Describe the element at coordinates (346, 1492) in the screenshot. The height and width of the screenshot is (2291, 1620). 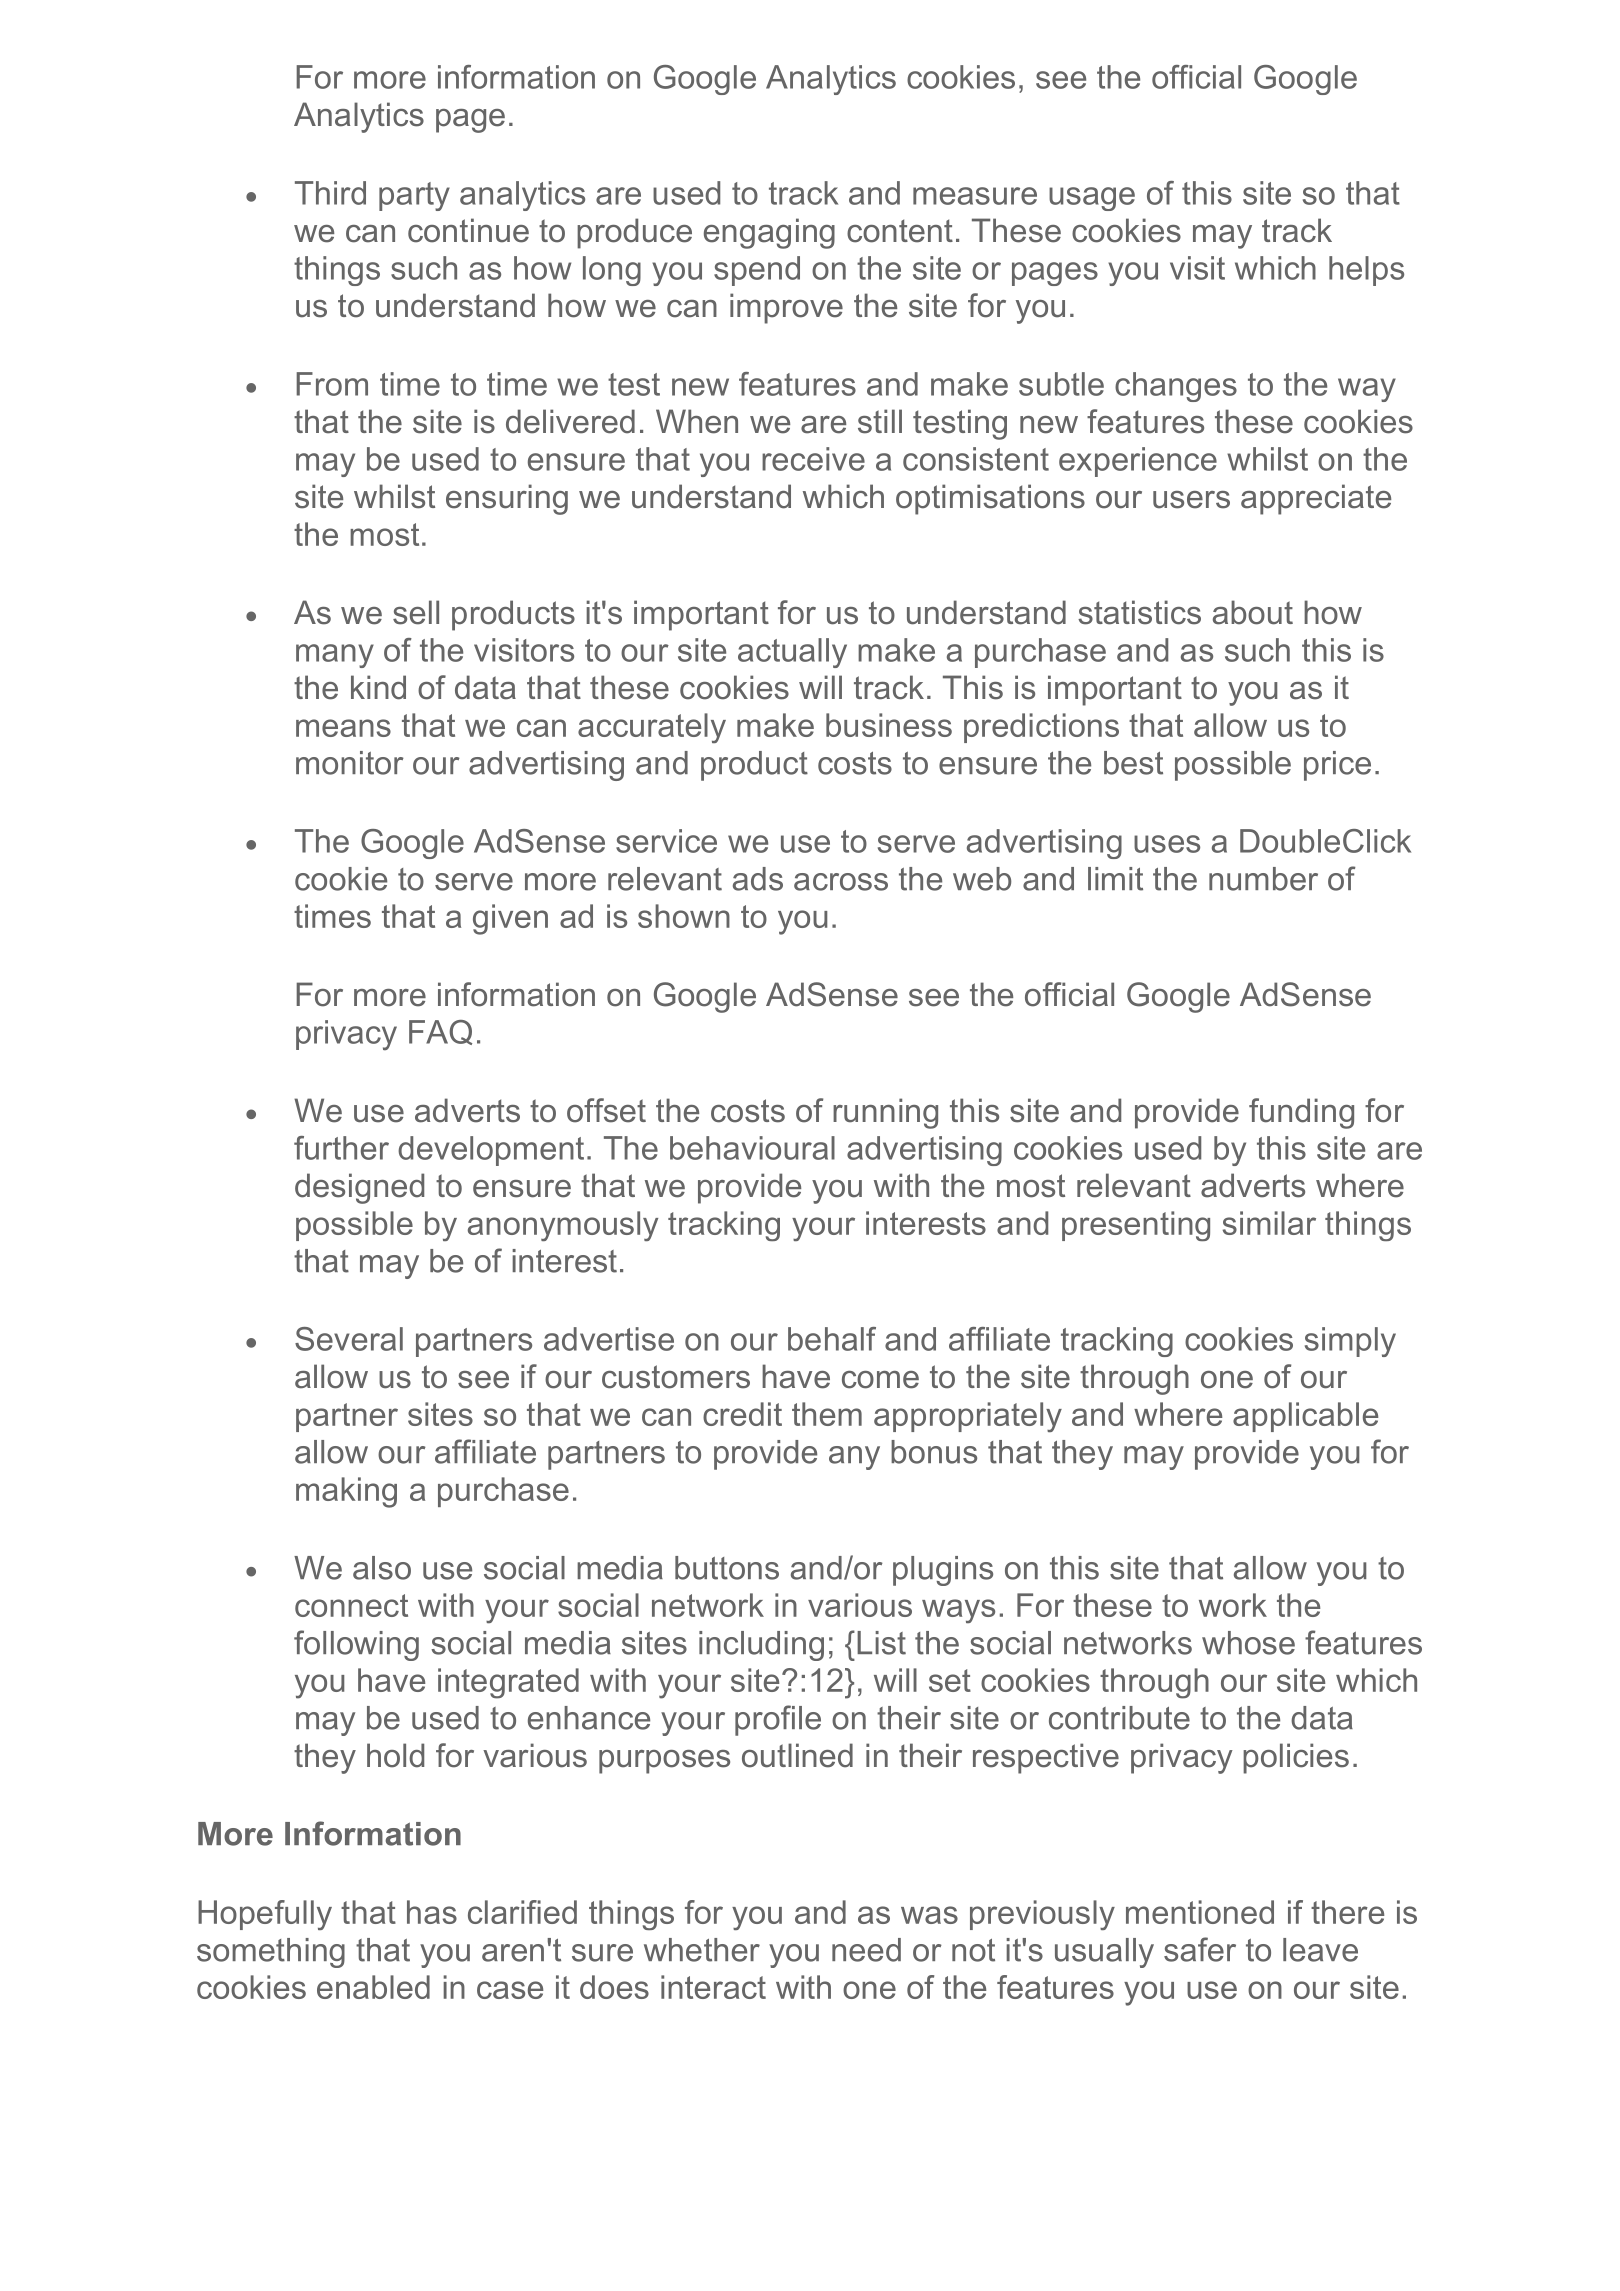
I see `making` at that location.
